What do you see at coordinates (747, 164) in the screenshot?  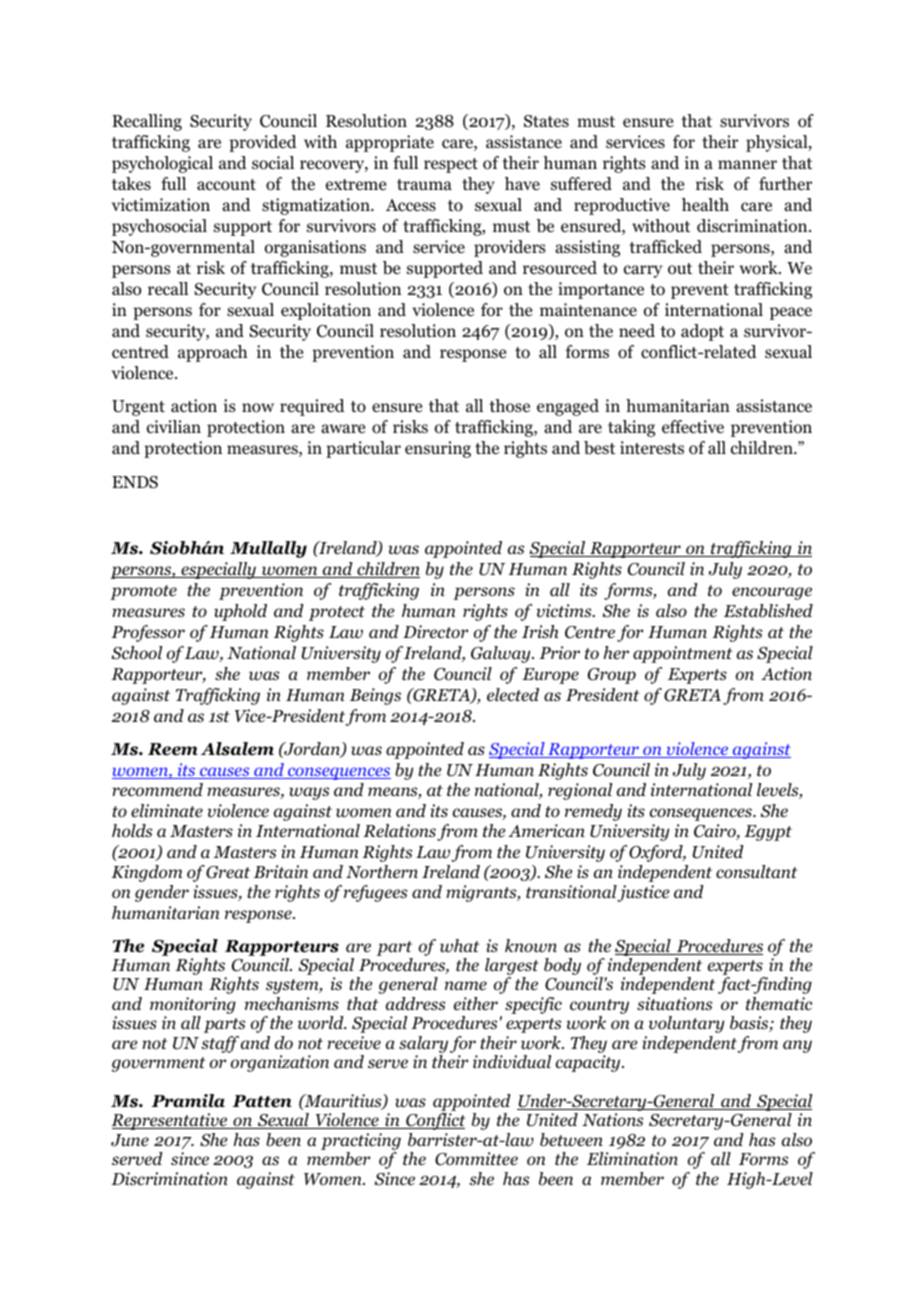 I see `manner` at bounding box center [747, 164].
